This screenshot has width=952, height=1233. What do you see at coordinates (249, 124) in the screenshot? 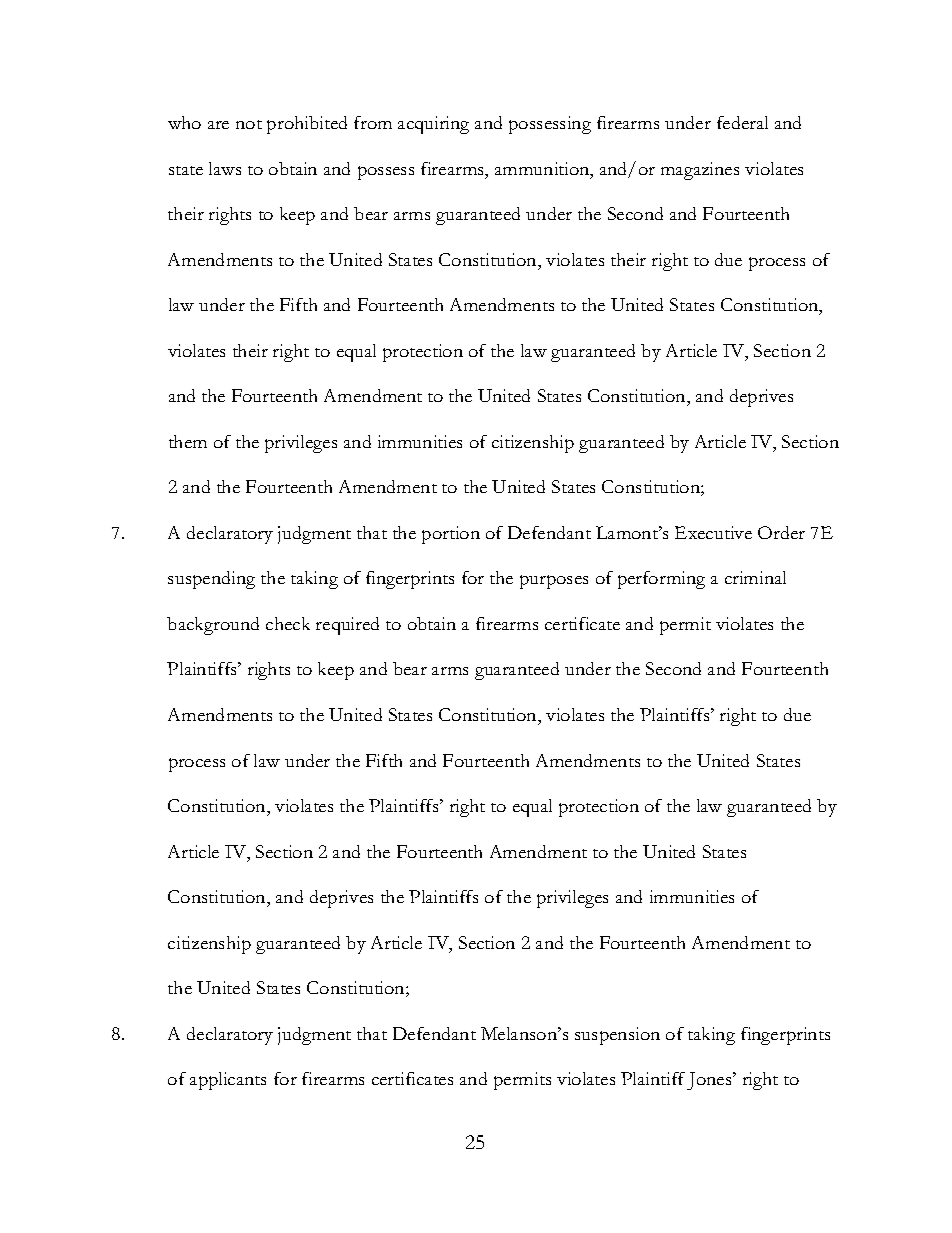
I see `not` at bounding box center [249, 124].
